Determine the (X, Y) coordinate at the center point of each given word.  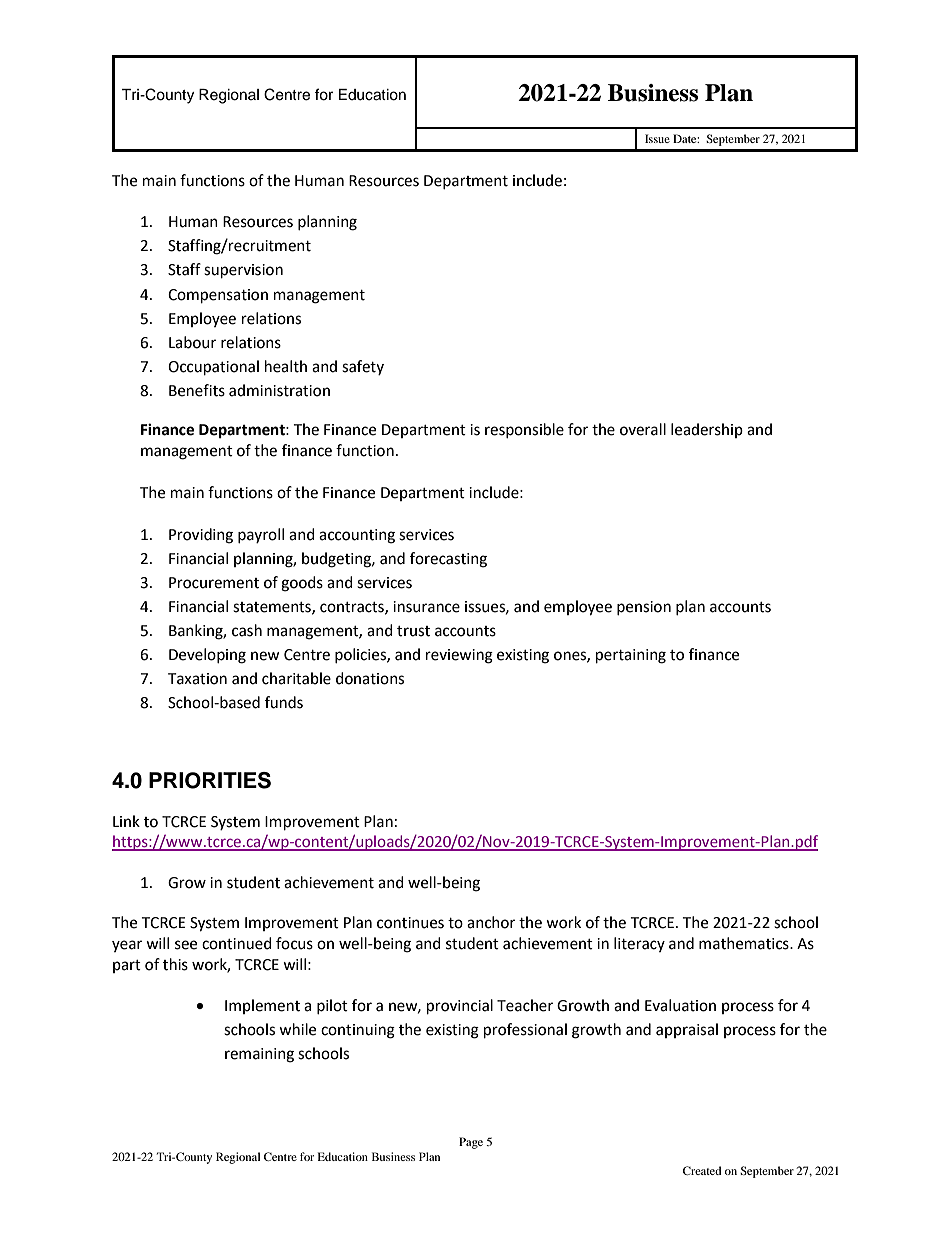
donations (370, 678)
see (186, 945)
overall (643, 429)
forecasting (448, 560)
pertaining (631, 656)
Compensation (218, 296)
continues (410, 923)
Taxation (197, 679)
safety (363, 367)
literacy (639, 944)
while (297, 1029)
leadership (707, 430)
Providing (201, 536)
